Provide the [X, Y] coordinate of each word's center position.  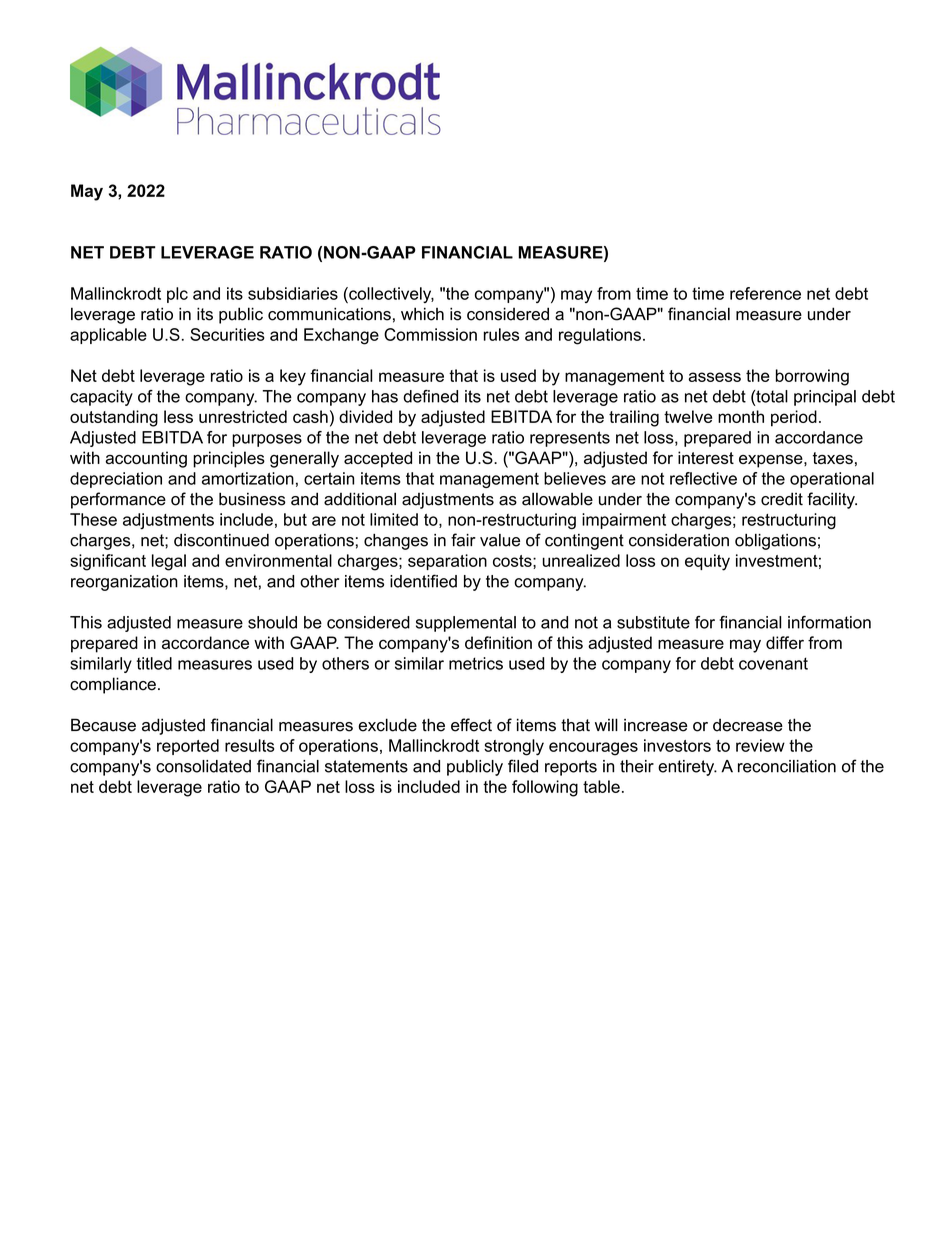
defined [430, 396]
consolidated [203, 766]
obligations [775, 542]
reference [765, 293]
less [178, 416]
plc [177, 295]
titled [154, 663]
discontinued [221, 540]
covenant [773, 663]
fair [463, 540]
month [741, 416]
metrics [476, 663]
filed [523, 766]
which [422, 314]
